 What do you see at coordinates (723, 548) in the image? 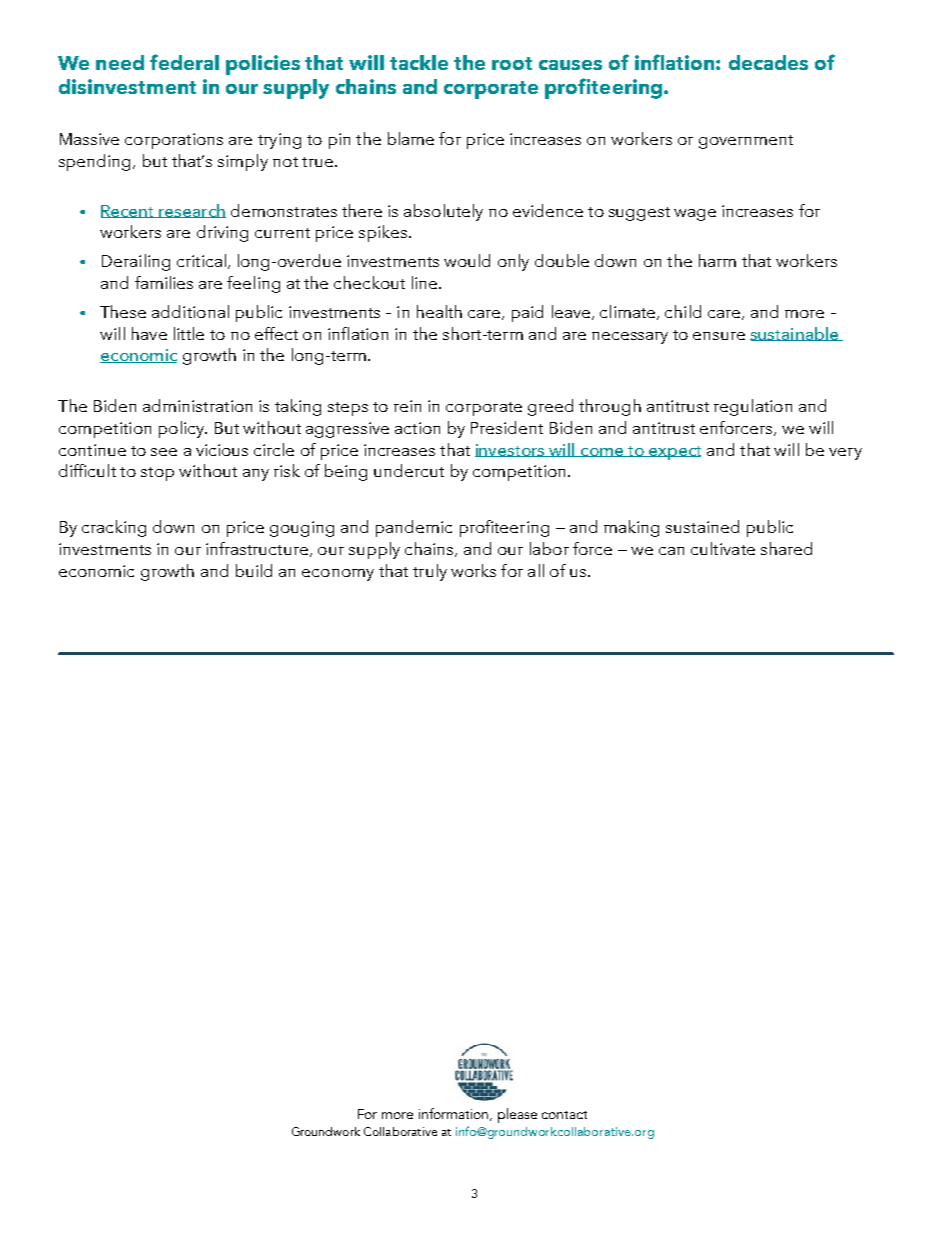
I see `cultivate` at bounding box center [723, 548].
